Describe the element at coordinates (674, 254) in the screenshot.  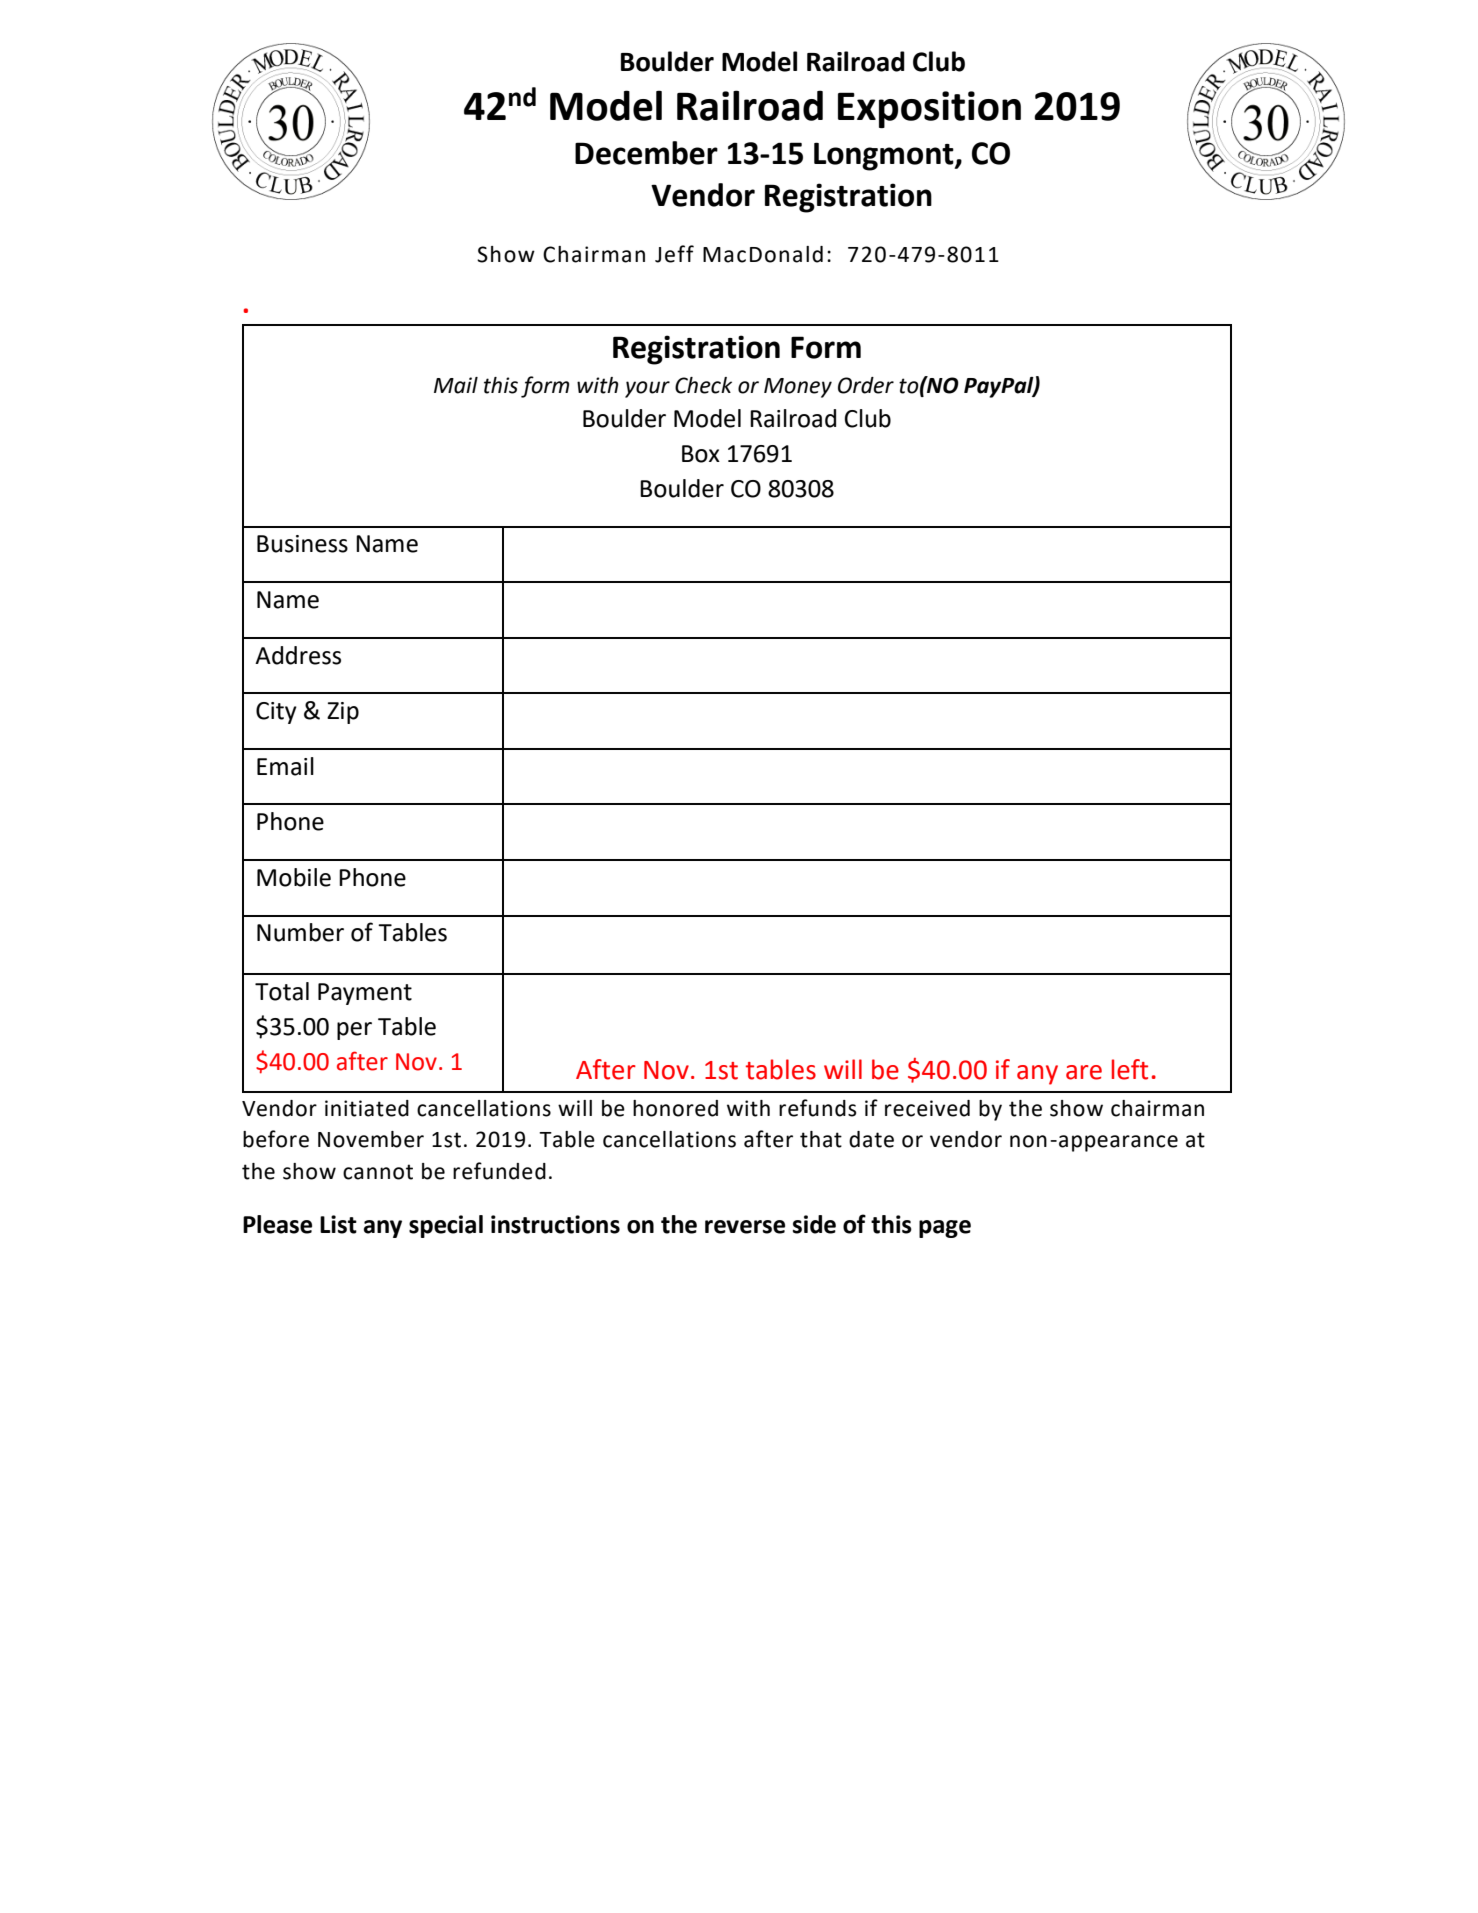
I see `Jeff` at that location.
